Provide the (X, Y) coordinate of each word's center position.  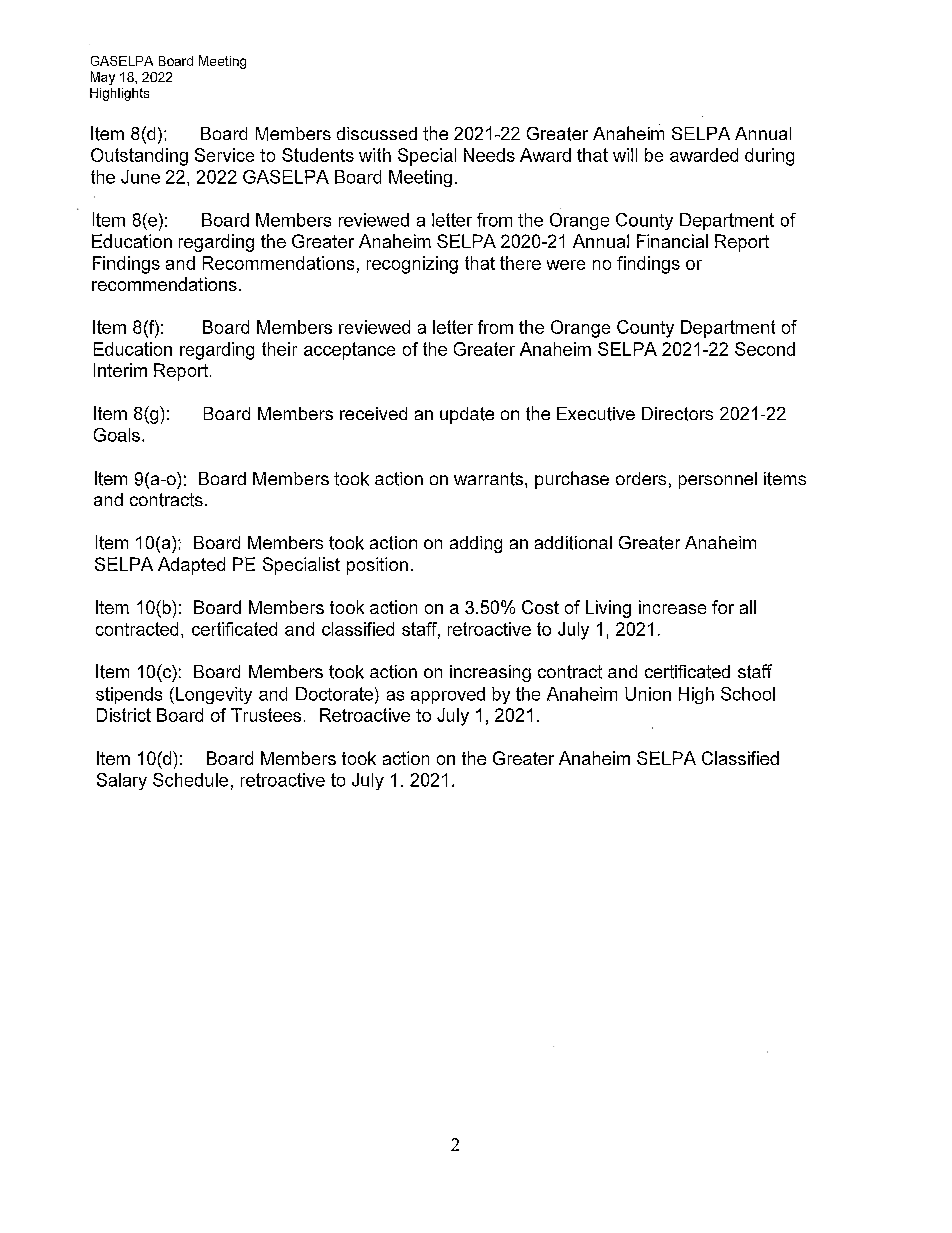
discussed (377, 133)
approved (448, 695)
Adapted (191, 566)
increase (672, 607)
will (625, 155)
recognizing (412, 265)
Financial (672, 241)
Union (648, 694)
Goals (117, 435)
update (467, 415)
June (140, 177)
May (103, 78)
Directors (677, 414)
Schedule (190, 780)
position (377, 566)
